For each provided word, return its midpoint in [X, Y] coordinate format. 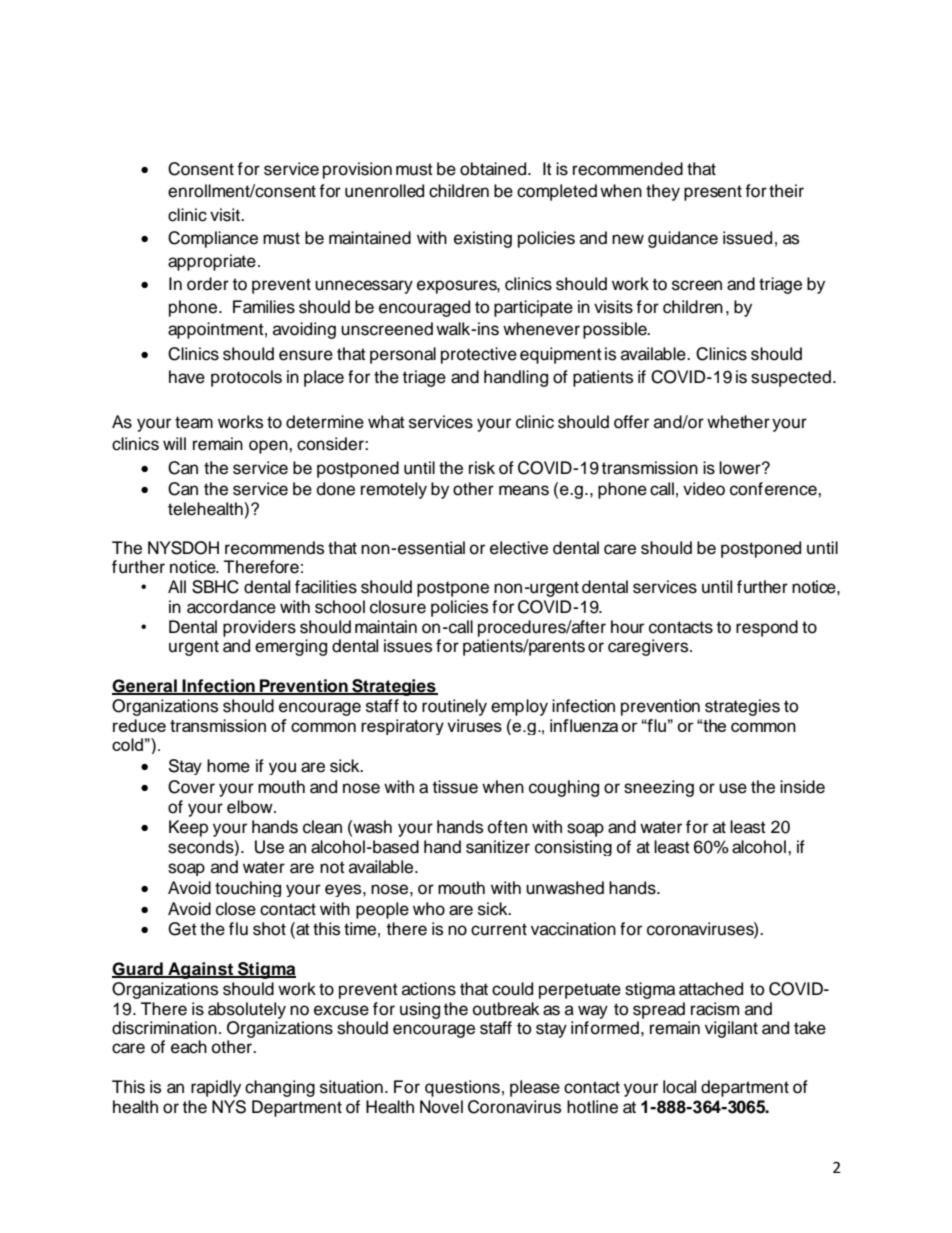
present [713, 193]
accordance [231, 607]
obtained [494, 169]
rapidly [216, 1088]
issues [408, 646]
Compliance [213, 239]
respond [767, 628]
